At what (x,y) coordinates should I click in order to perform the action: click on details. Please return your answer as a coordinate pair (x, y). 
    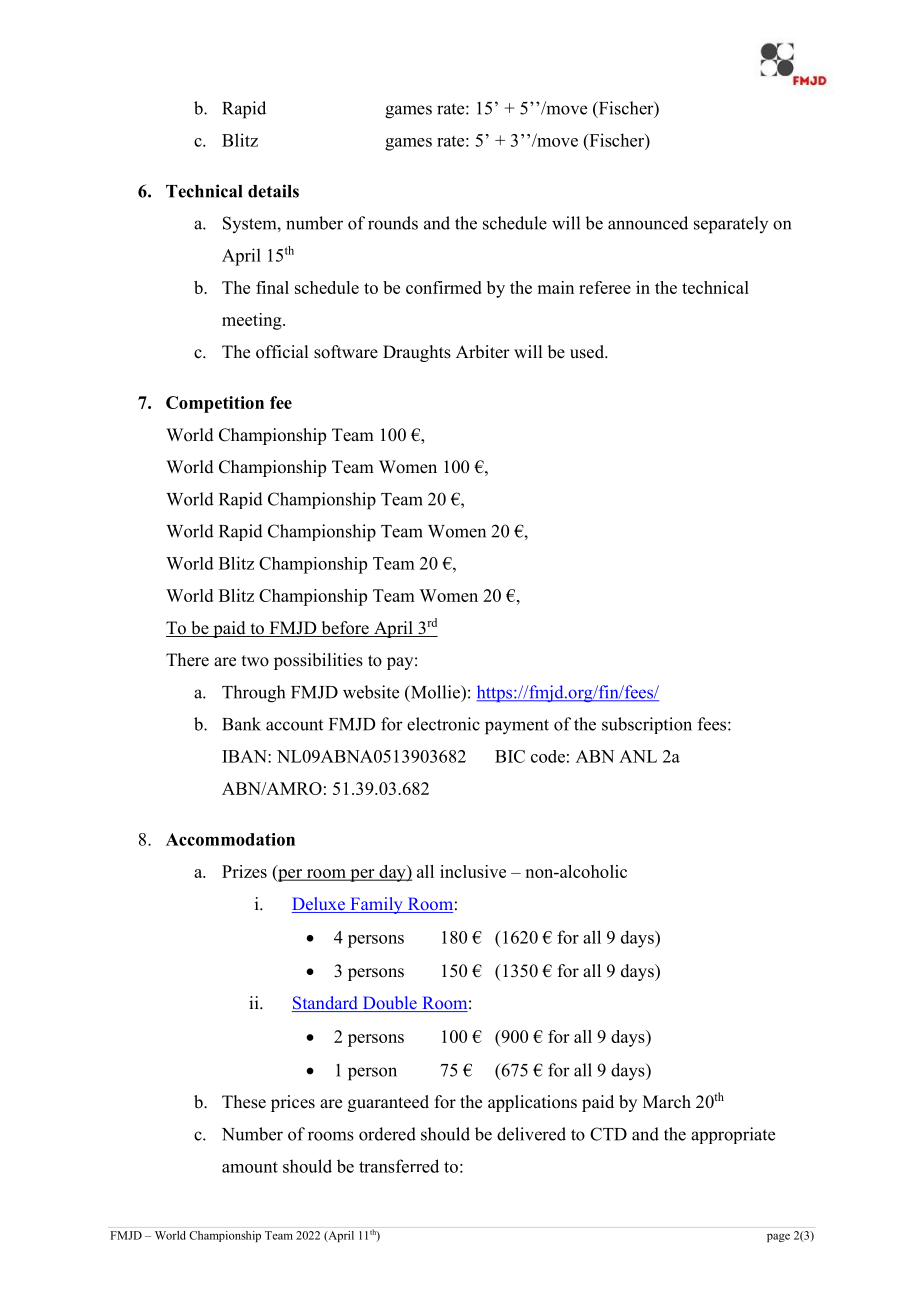
    Looking at the image, I should click on (273, 191).
